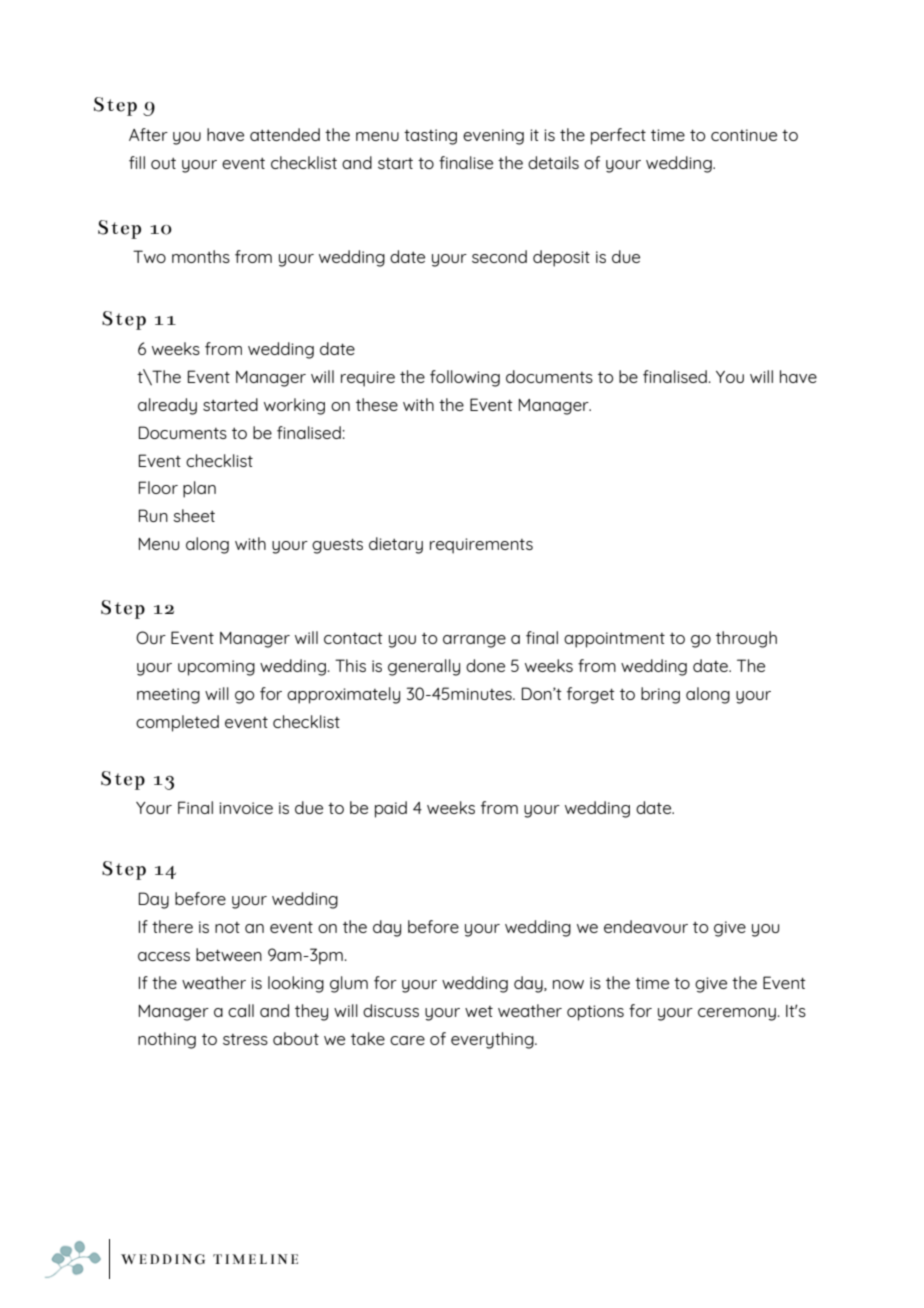  I want to click on dietary, so click(396, 545).
